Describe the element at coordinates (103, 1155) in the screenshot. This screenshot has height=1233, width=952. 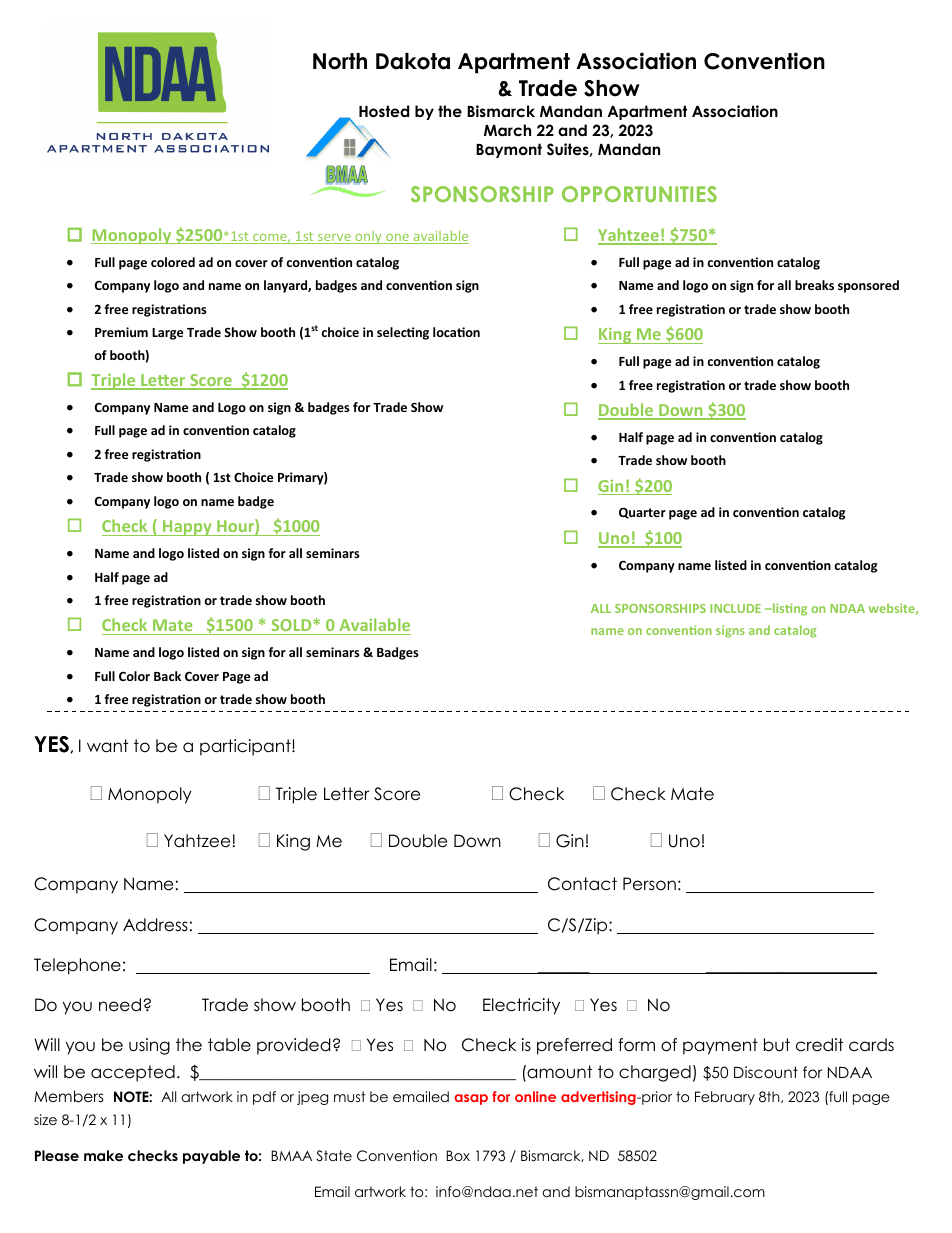
I see `make` at that location.
